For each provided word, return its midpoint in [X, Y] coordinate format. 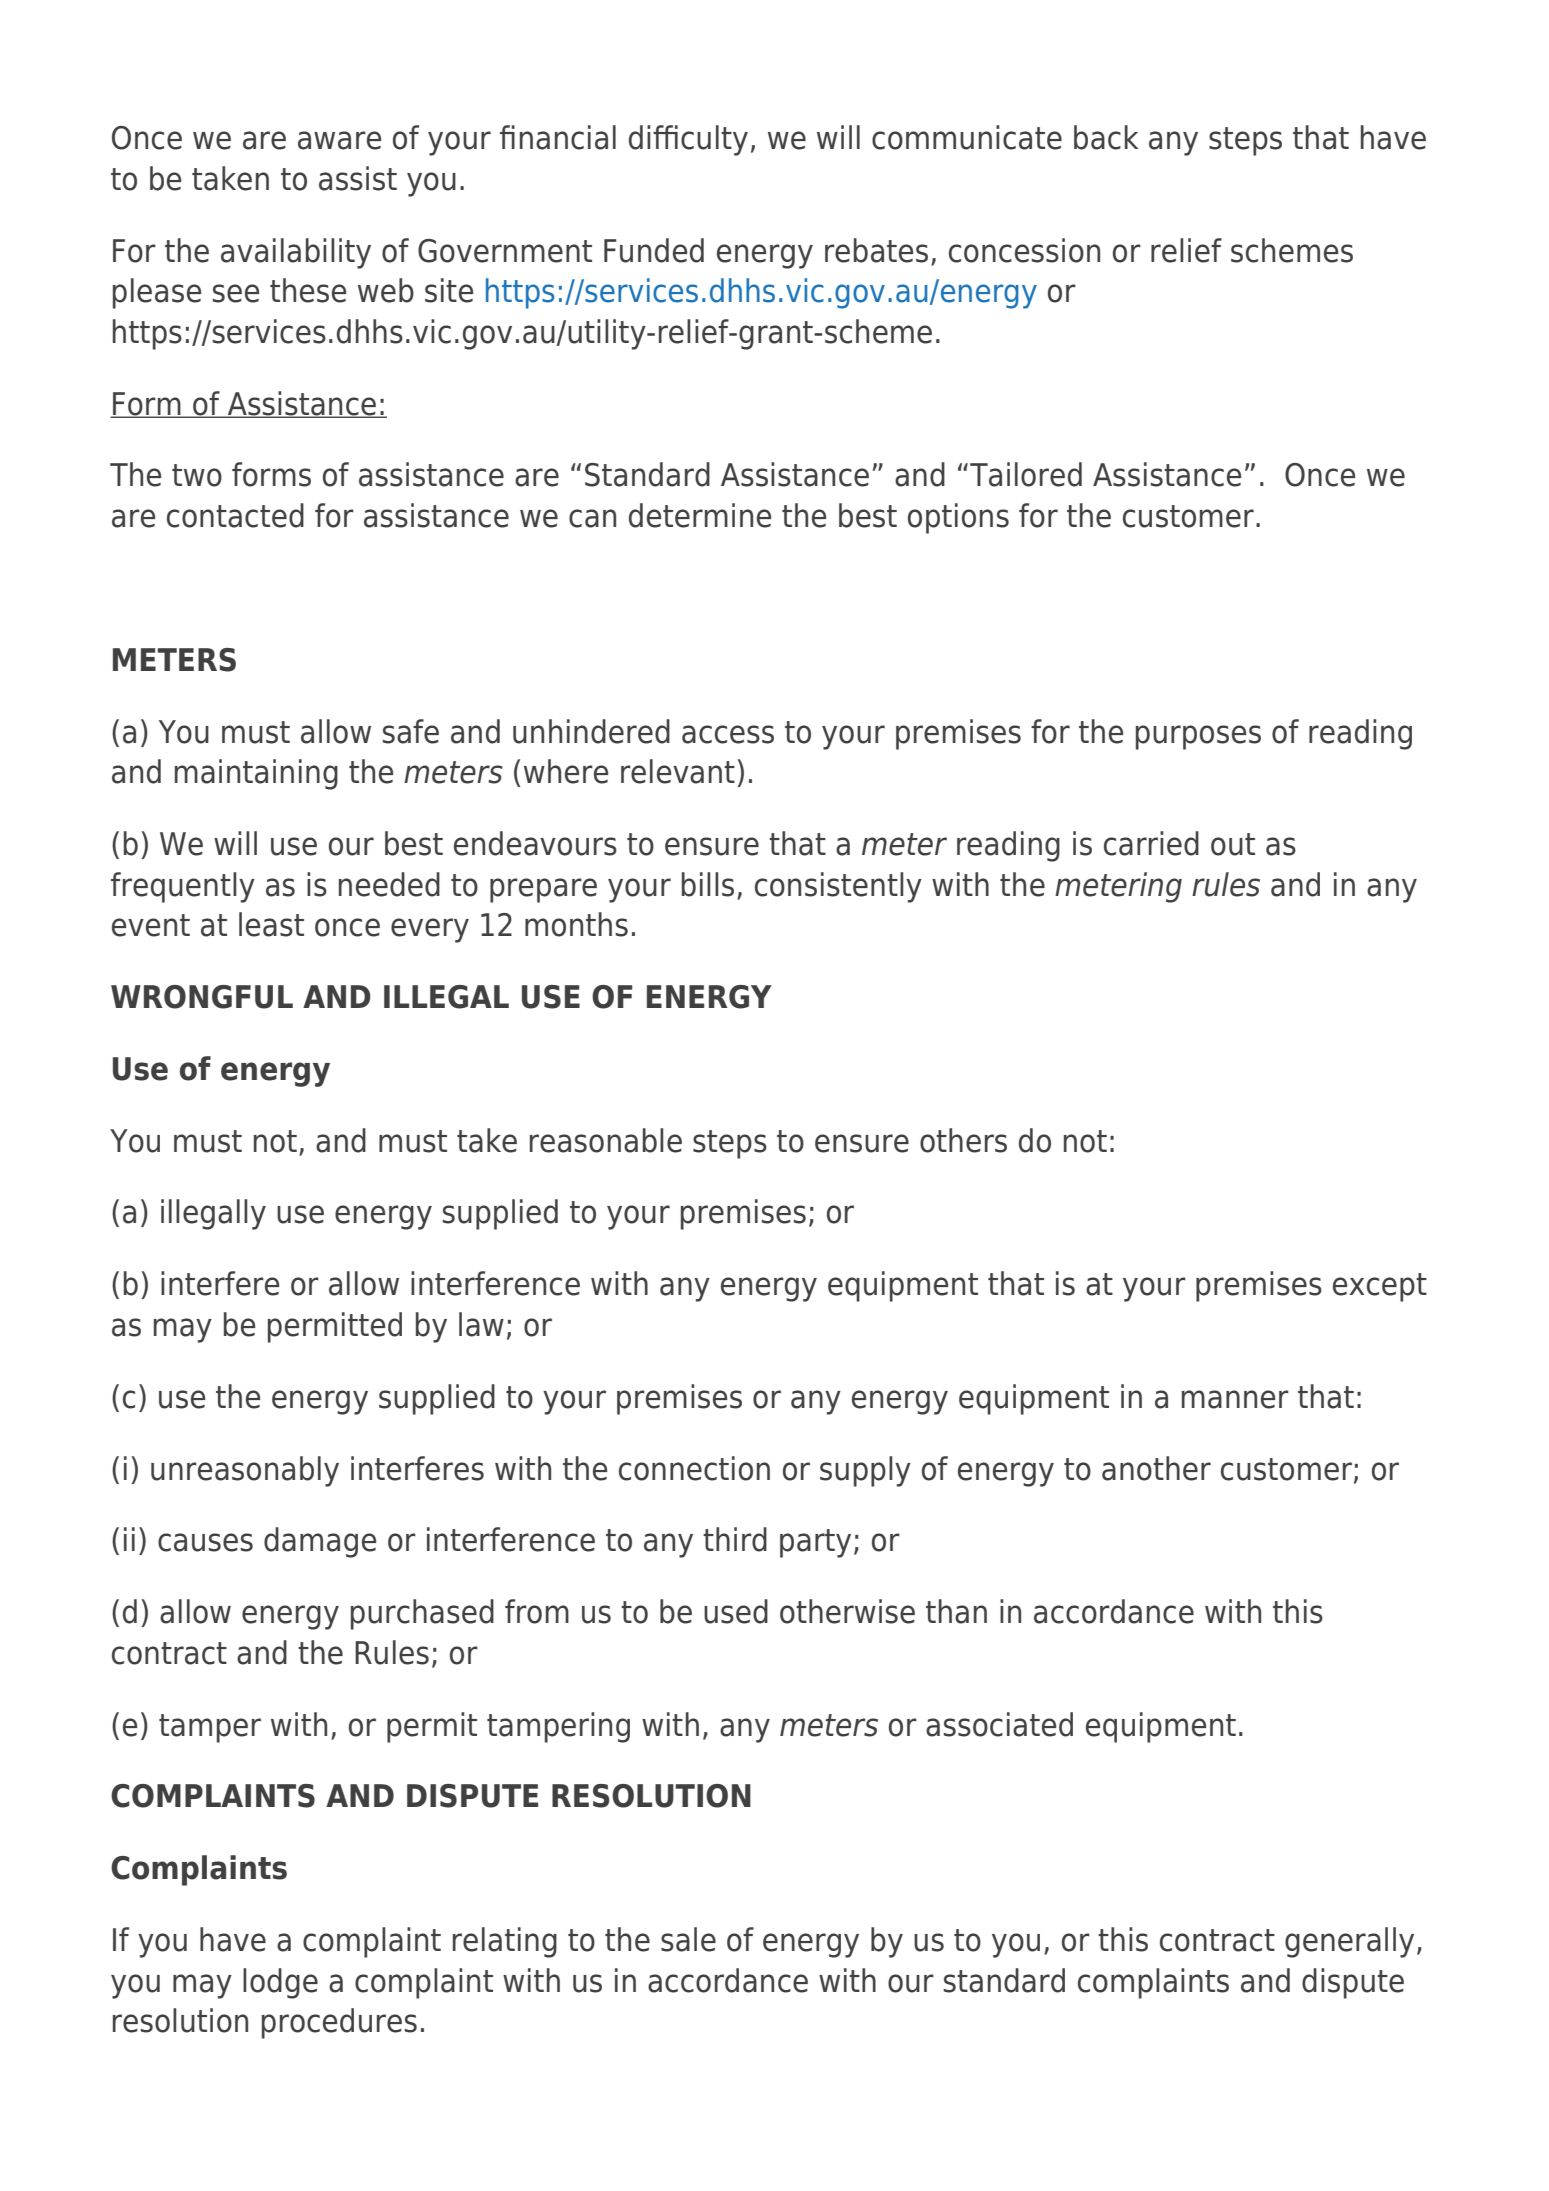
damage [320, 1542]
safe [411, 731]
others [963, 1140]
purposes [1198, 737]
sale [688, 1939]
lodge [280, 1983]
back [1106, 137]
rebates [876, 250]
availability [296, 253]
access [728, 734]
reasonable [606, 1140]
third [735, 1539]
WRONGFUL [202, 997]
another [1156, 1468]
